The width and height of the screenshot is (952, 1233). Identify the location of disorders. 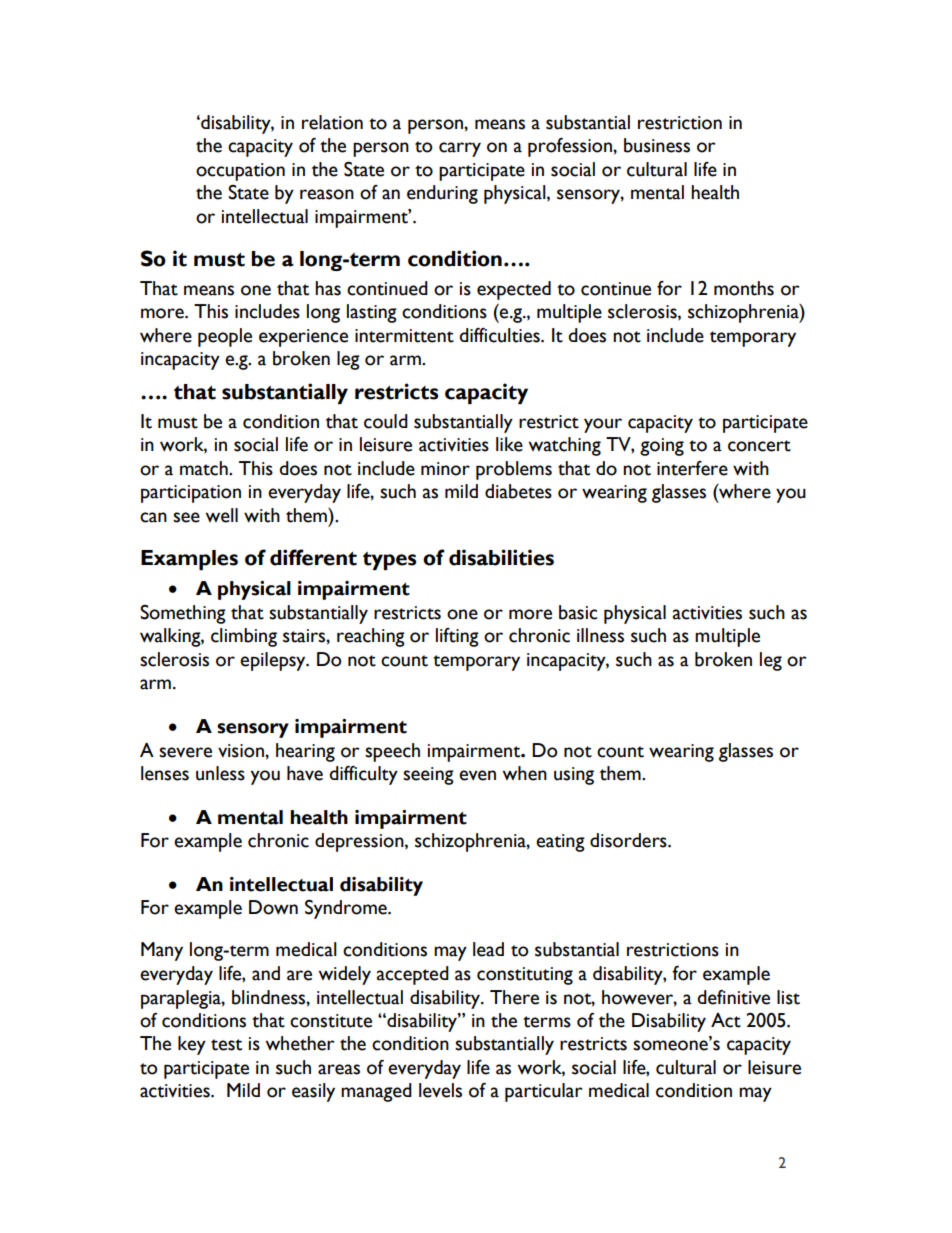
(629, 840).
